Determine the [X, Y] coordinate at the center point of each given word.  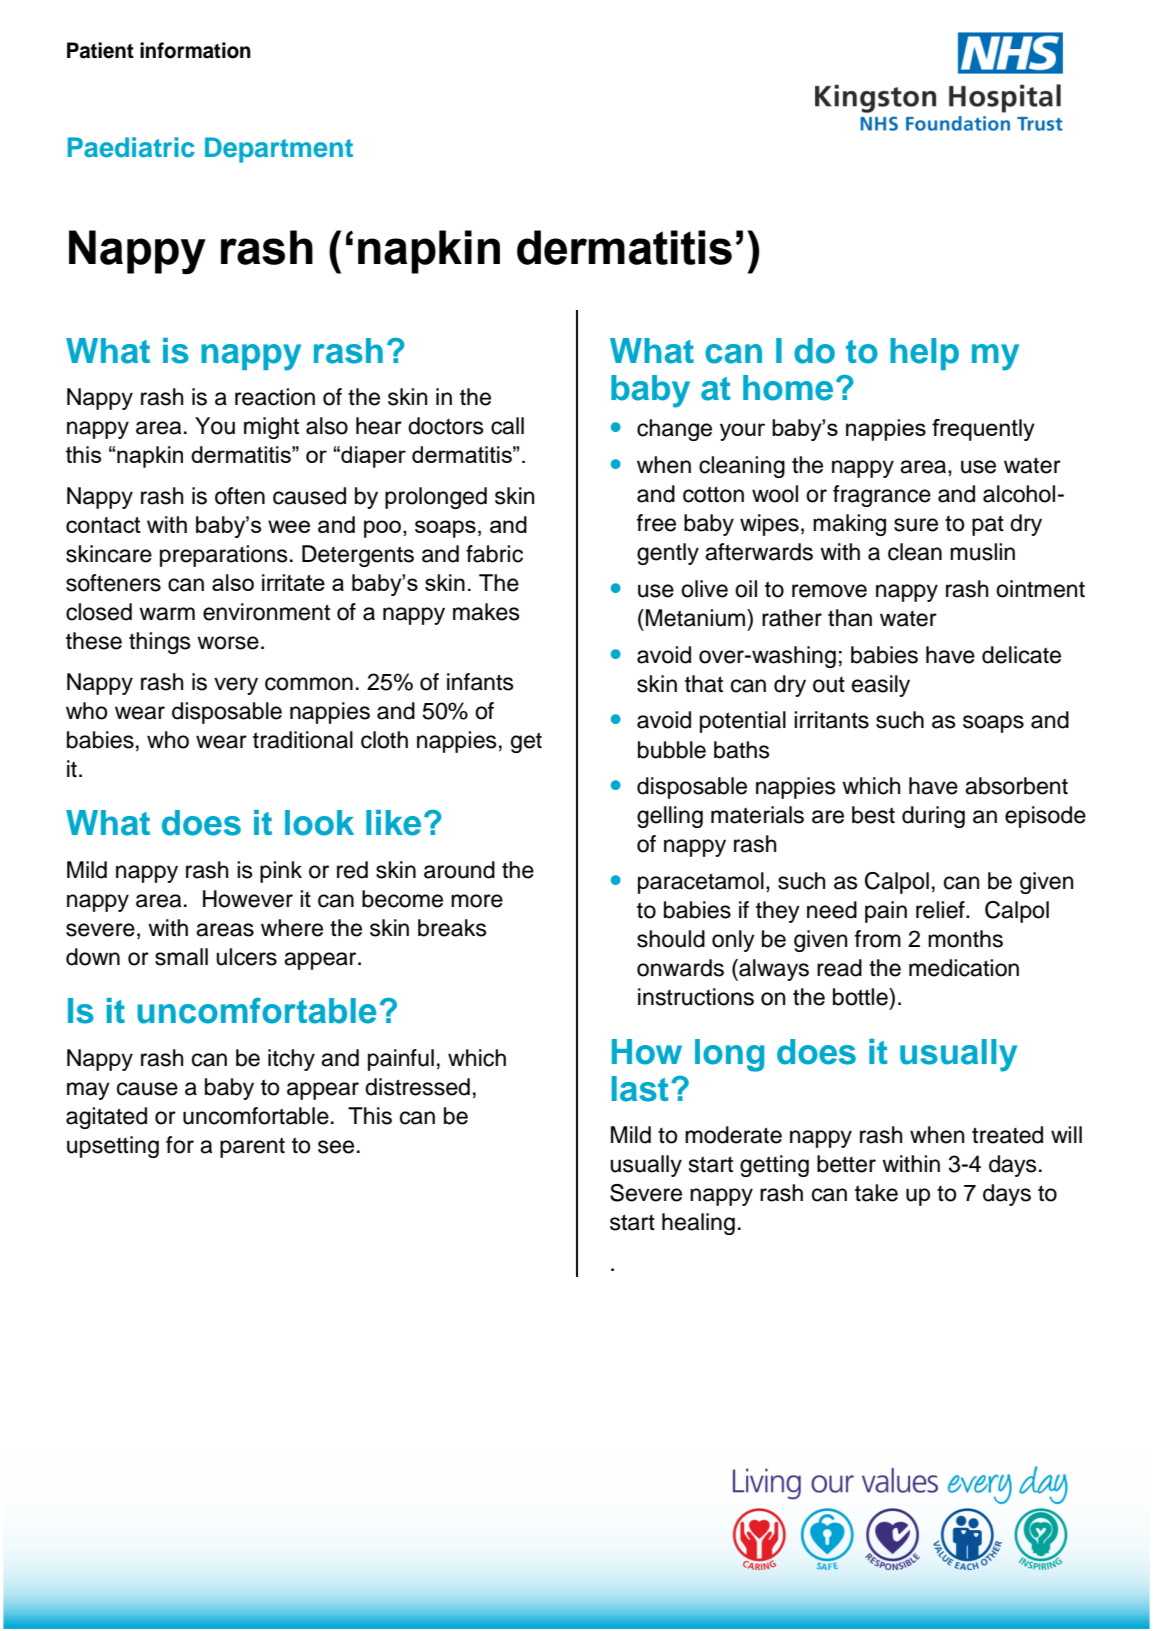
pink [281, 872]
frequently [983, 430]
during [933, 817]
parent [252, 1147]
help [924, 354]
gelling [670, 817]
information [195, 50]
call [507, 426]
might [271, 428]
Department [279, 150]
